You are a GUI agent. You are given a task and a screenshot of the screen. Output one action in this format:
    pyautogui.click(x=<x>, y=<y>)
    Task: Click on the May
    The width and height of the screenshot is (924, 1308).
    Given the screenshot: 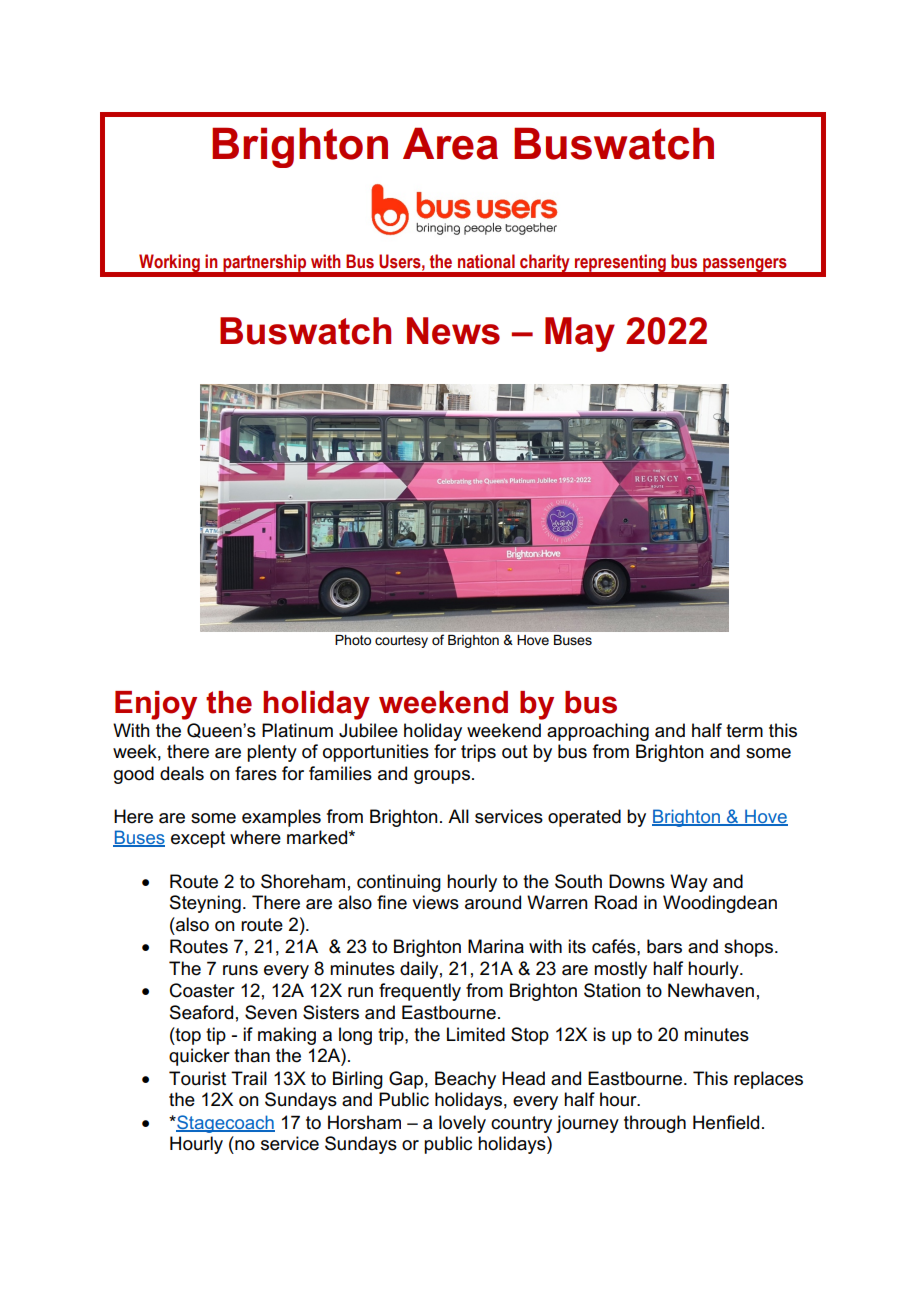 What is the action you would take?
    pyautogui.click(x=580, y=334)
